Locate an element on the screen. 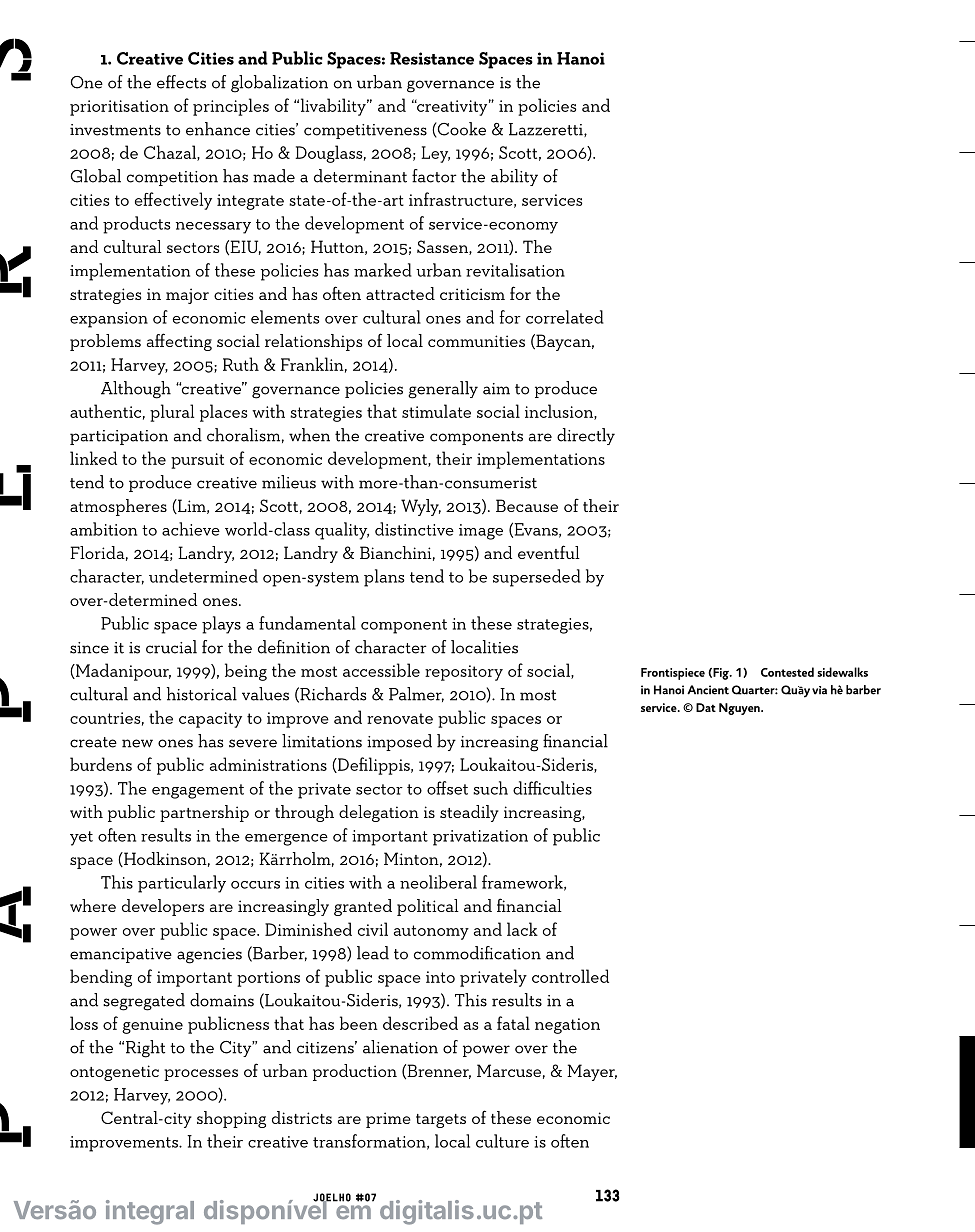  pursuit is located at coordinates (197, 461).
